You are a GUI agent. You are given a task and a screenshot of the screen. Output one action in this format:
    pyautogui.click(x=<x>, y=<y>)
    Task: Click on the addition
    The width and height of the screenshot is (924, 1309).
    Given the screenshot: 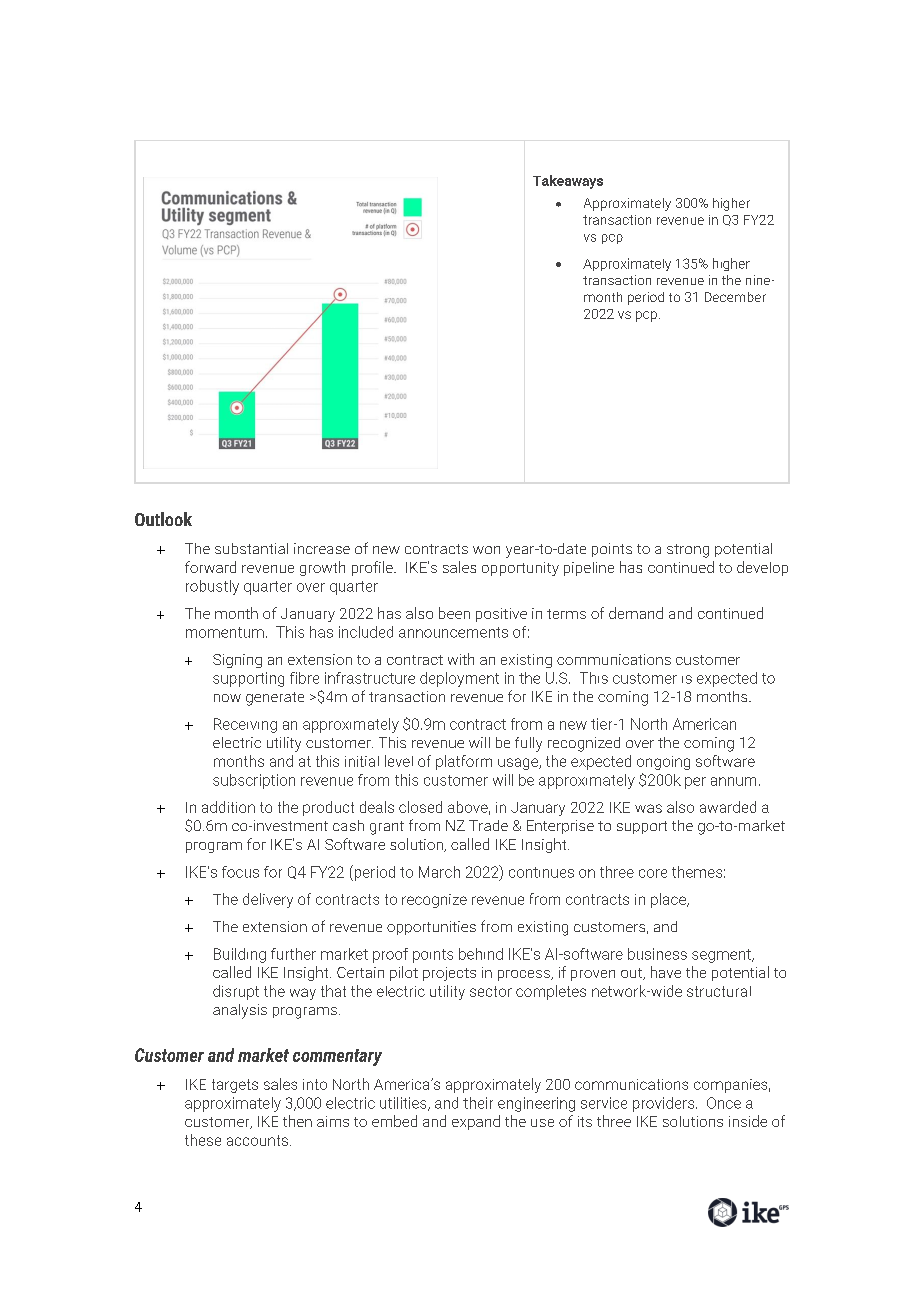 What is the action you would take?
    pyautogui.click(x=228, y=807)
